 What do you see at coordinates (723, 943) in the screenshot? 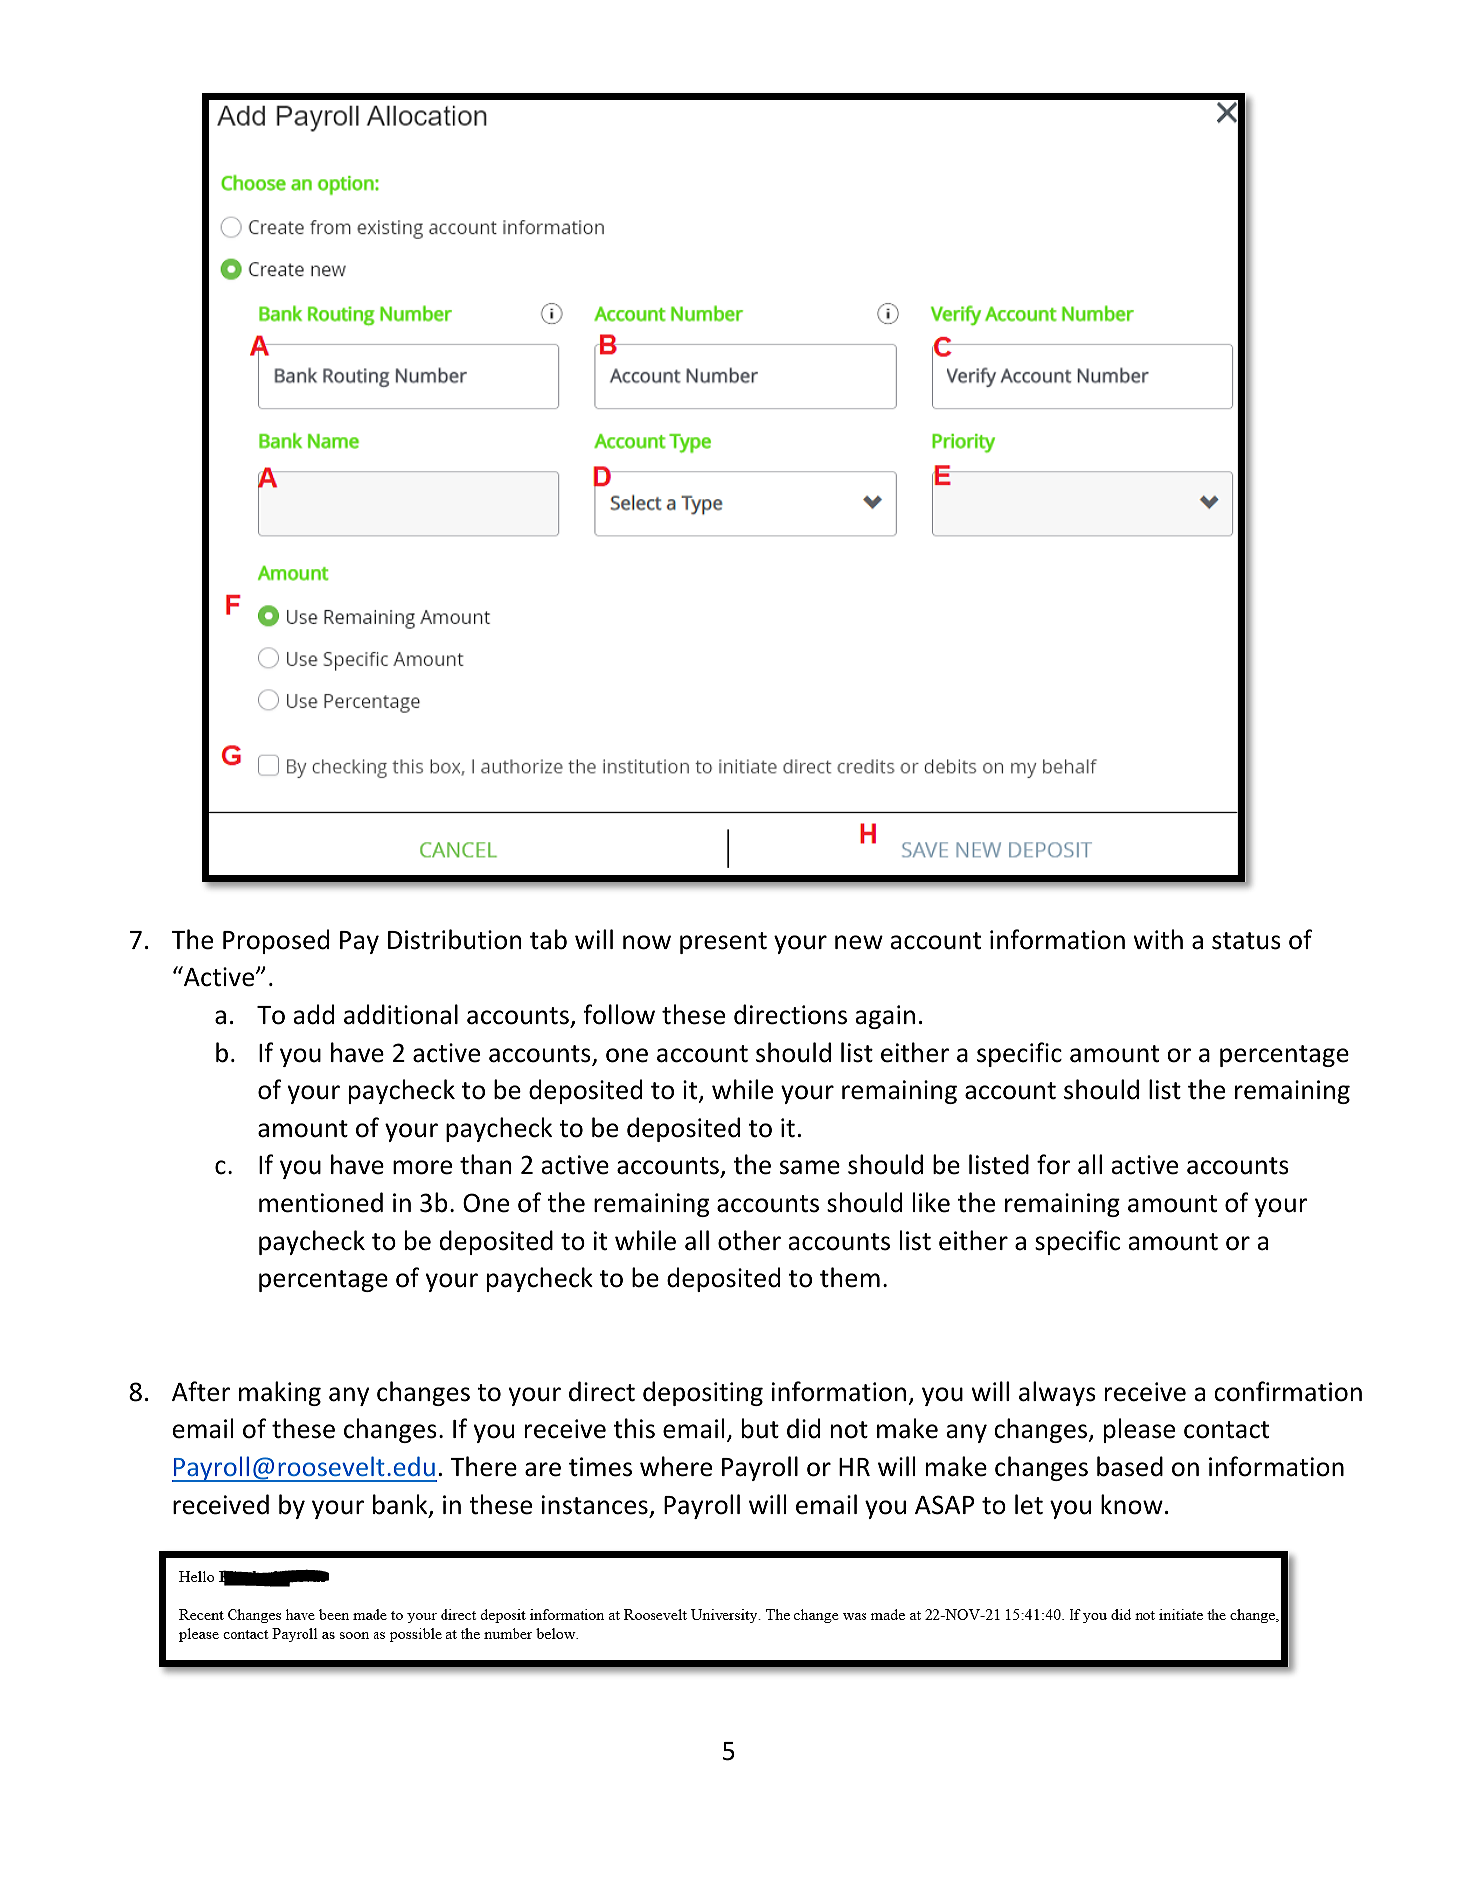
I see `present` at bounding box center [723, 943].
